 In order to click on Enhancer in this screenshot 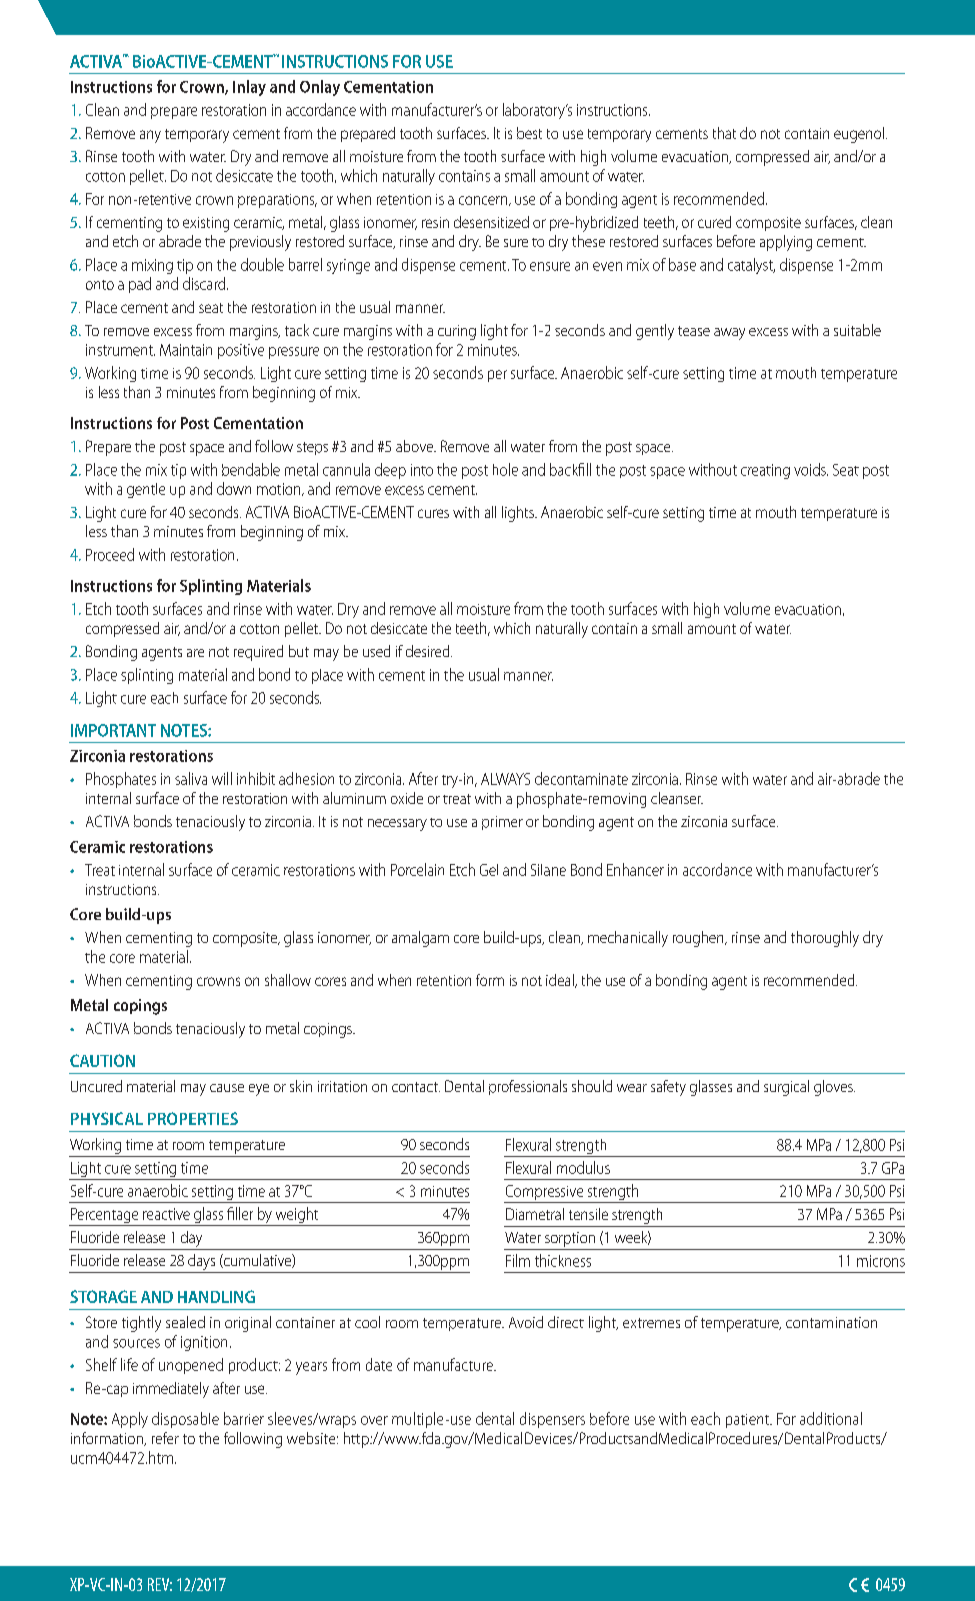, I will do `click(635, 869)`.
